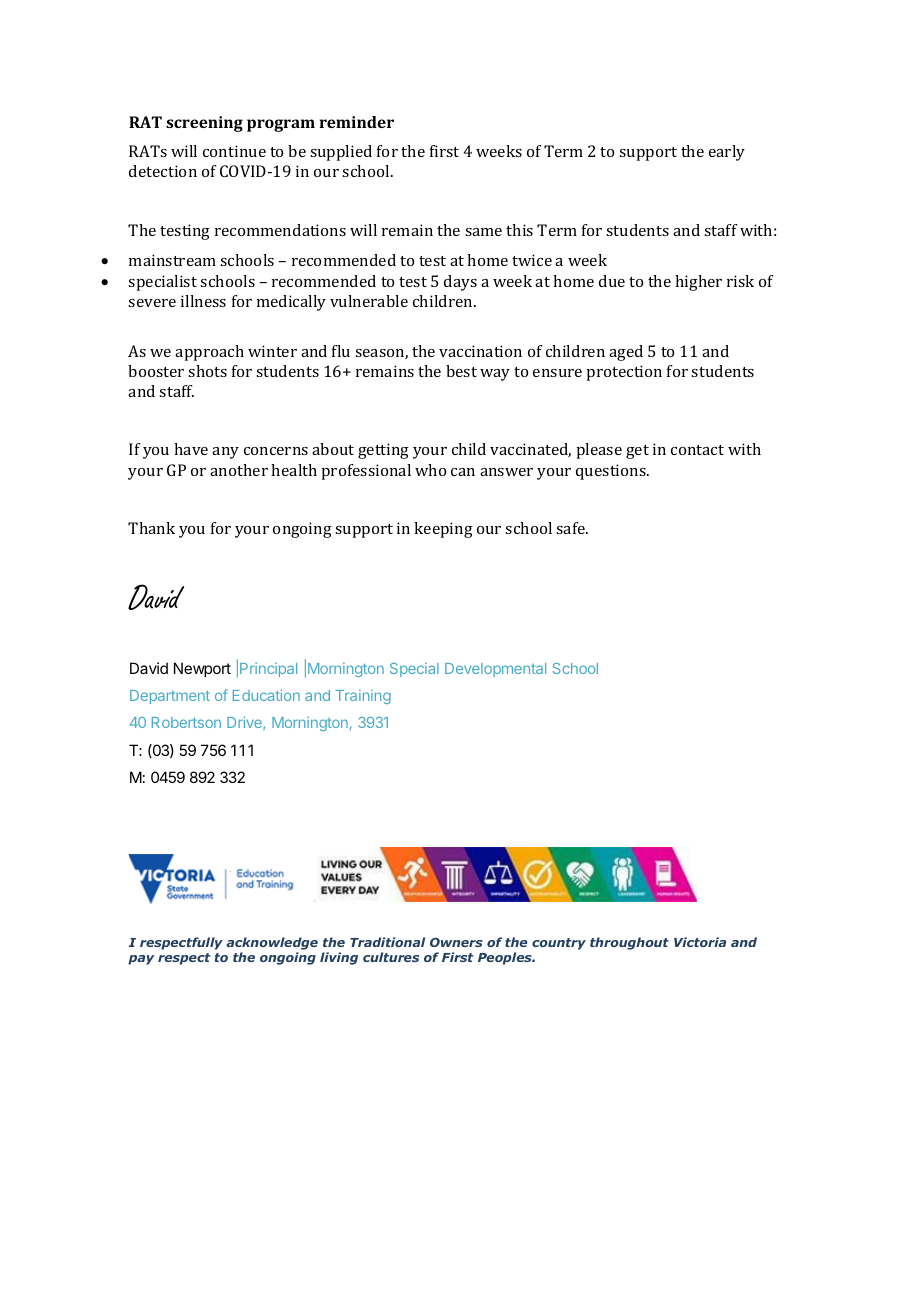 The image size is (924, 1309). I want to click on acknowledge, so click(272, 945).
